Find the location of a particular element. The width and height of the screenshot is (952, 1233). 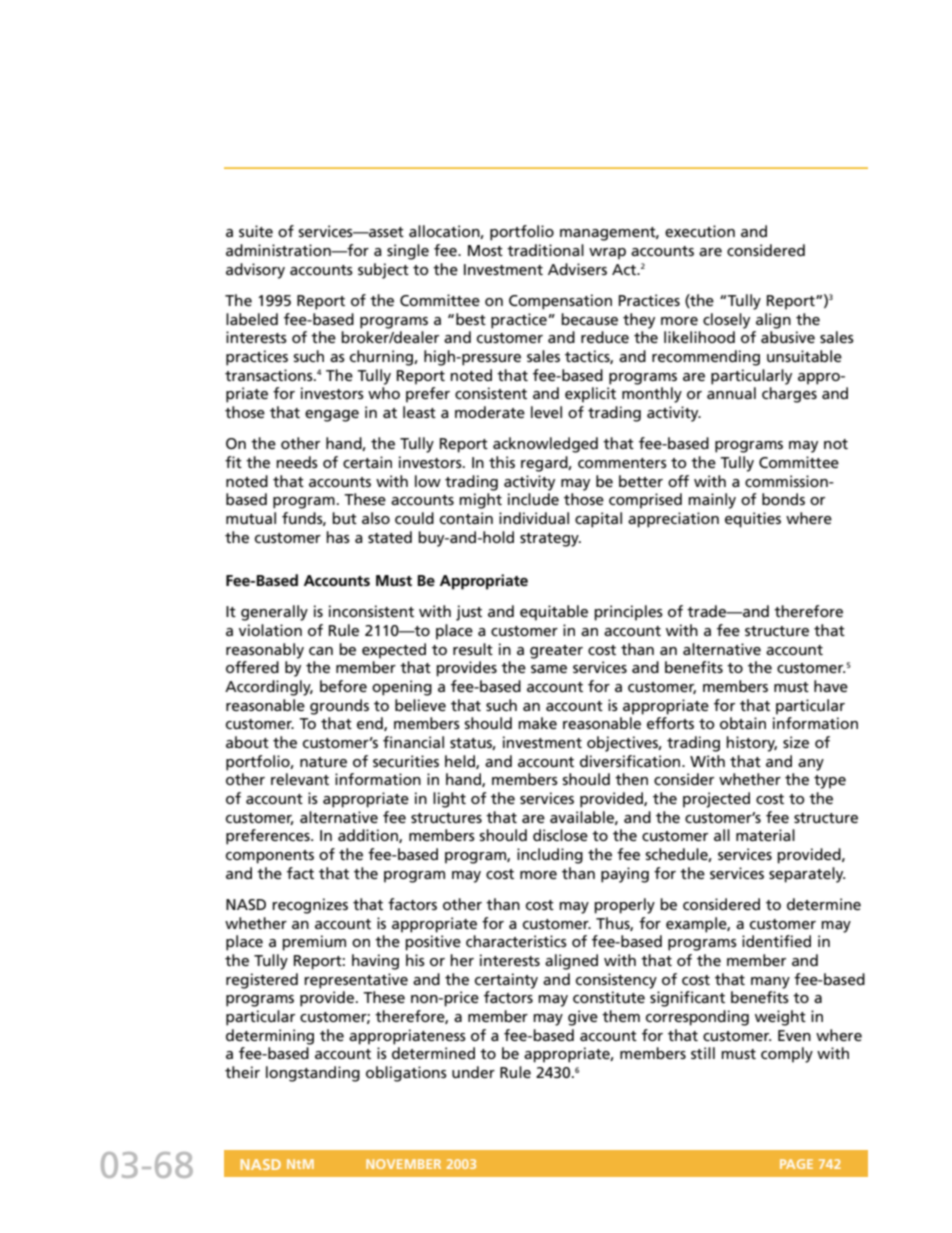

include is located at coordinates (533, 499).
